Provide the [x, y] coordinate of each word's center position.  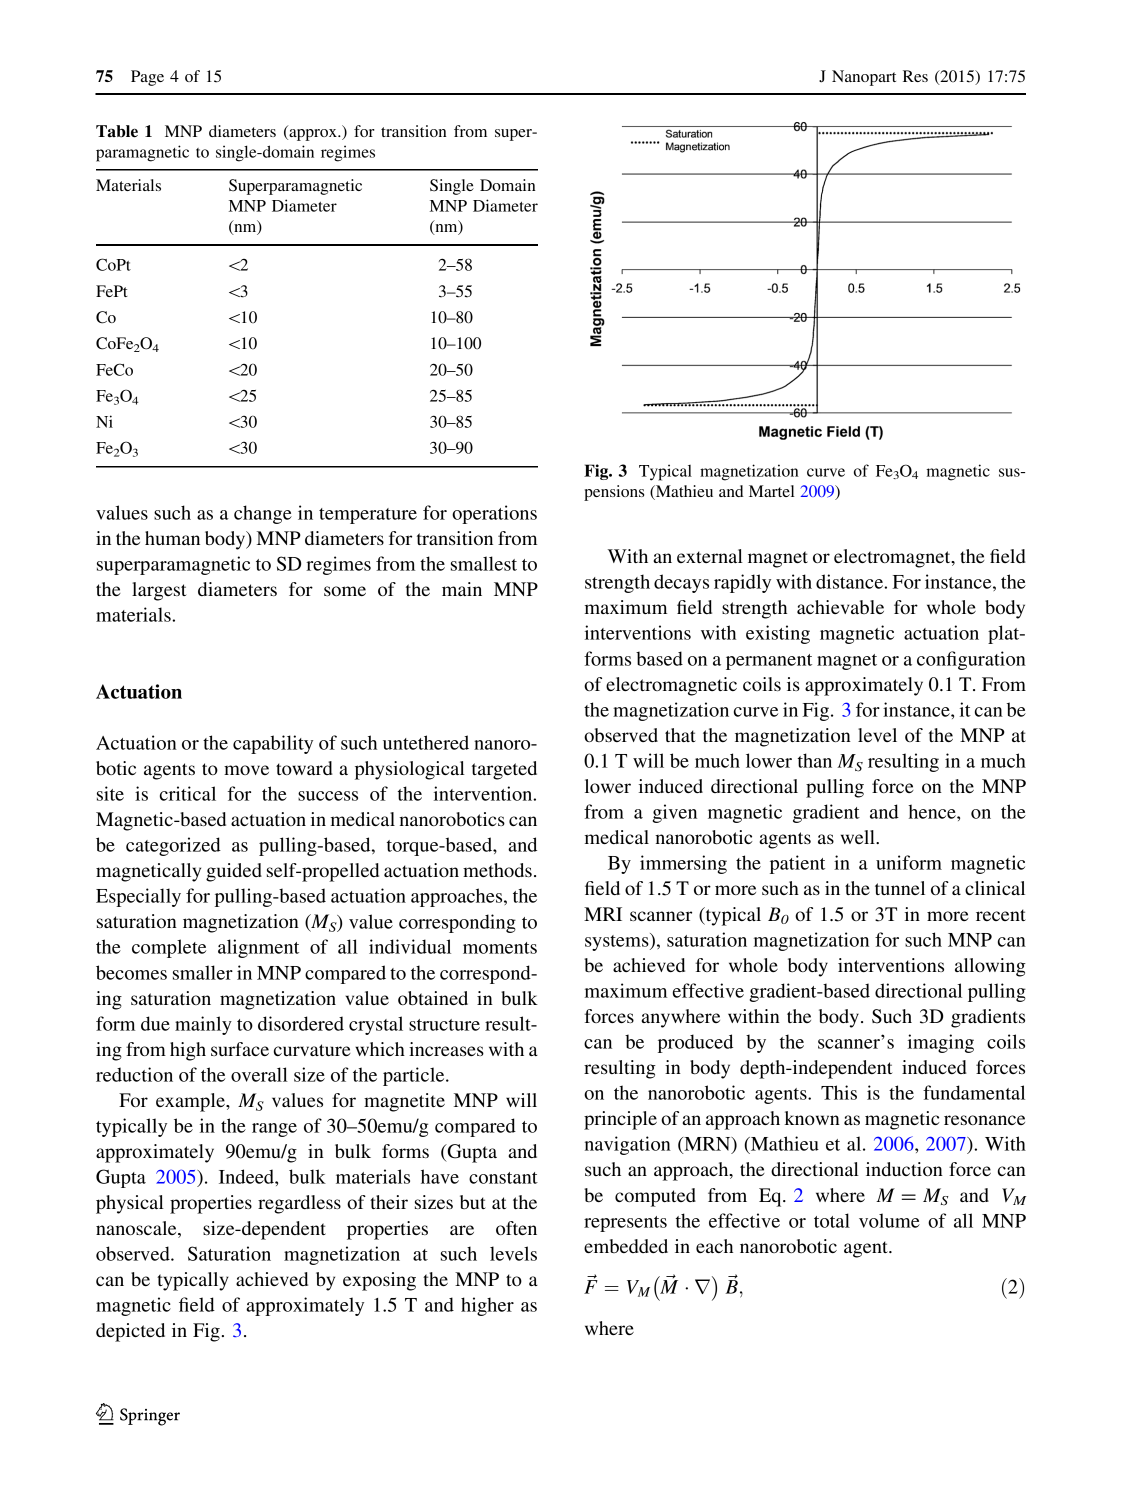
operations [494, 514]
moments [500, 948]
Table [117, 131]
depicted [130, 1332]
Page [147, 78]
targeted [504, 770]
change [263, 514]
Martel [772, 491]
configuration [971, 660]
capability [273, 744]
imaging [941, 1043]
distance [850, 581]
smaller [203, 972]
